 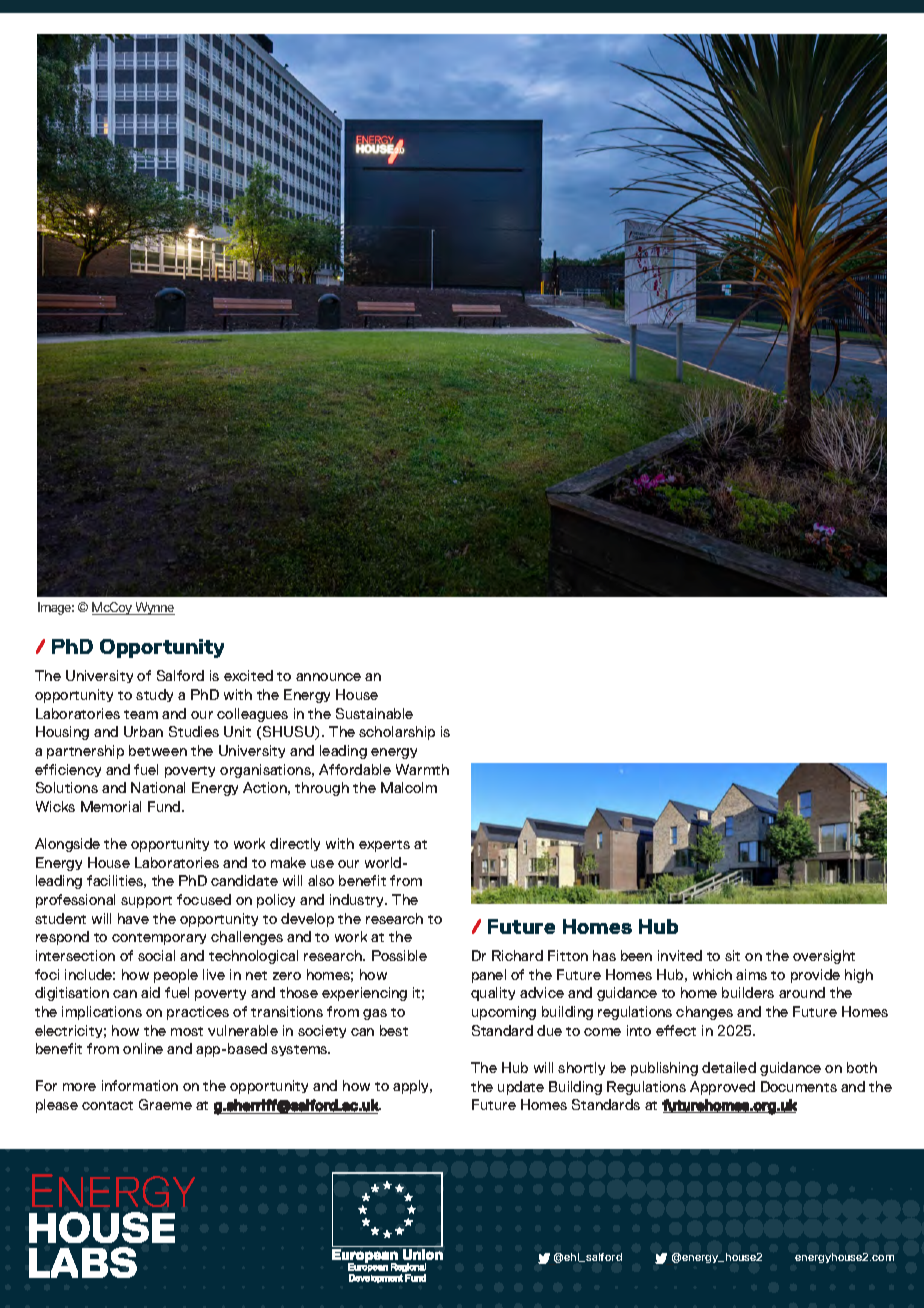 I want to click on oversight, so click(x=824, y=957).
